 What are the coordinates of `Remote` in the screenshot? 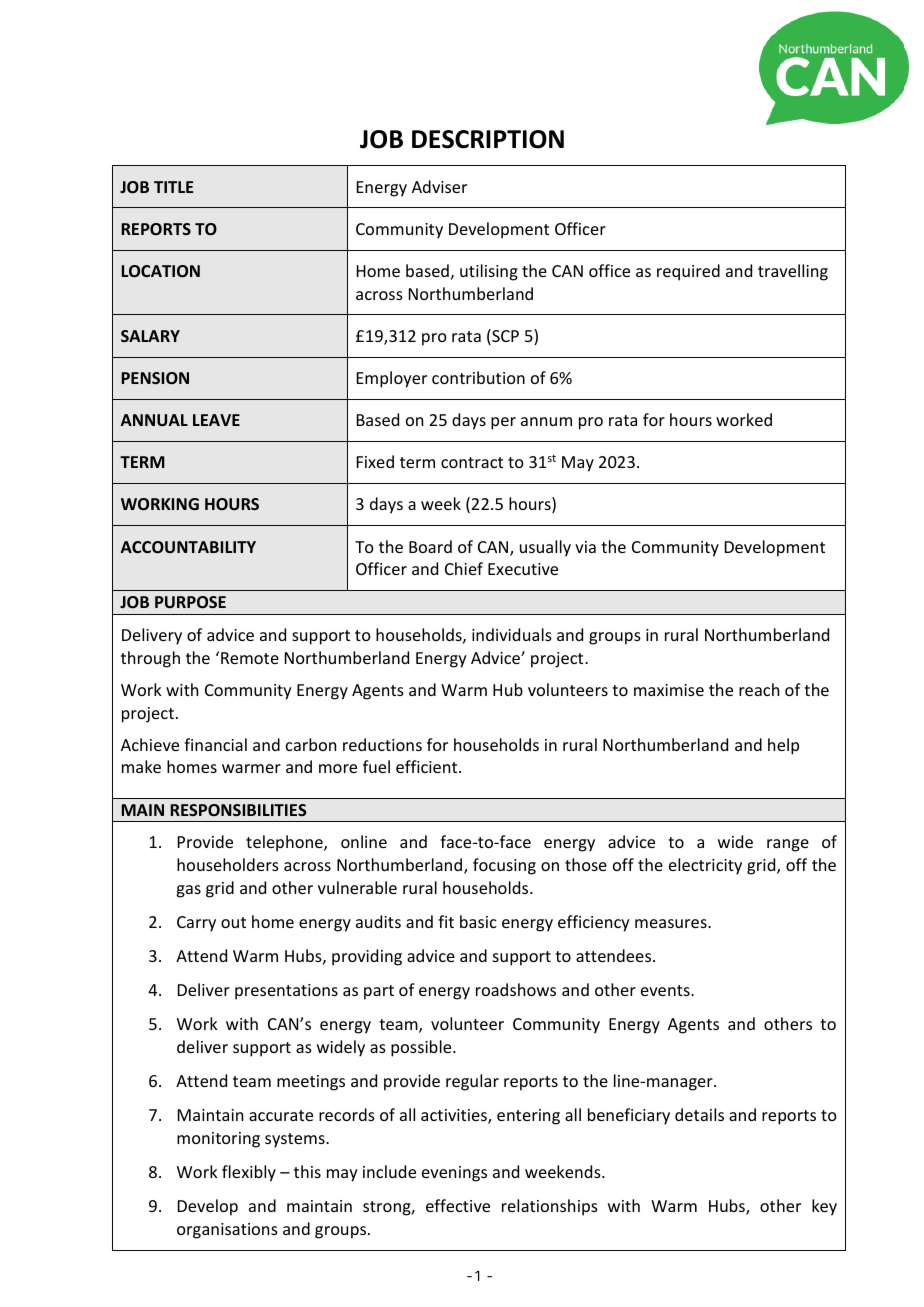 It's located at (250, 658).
